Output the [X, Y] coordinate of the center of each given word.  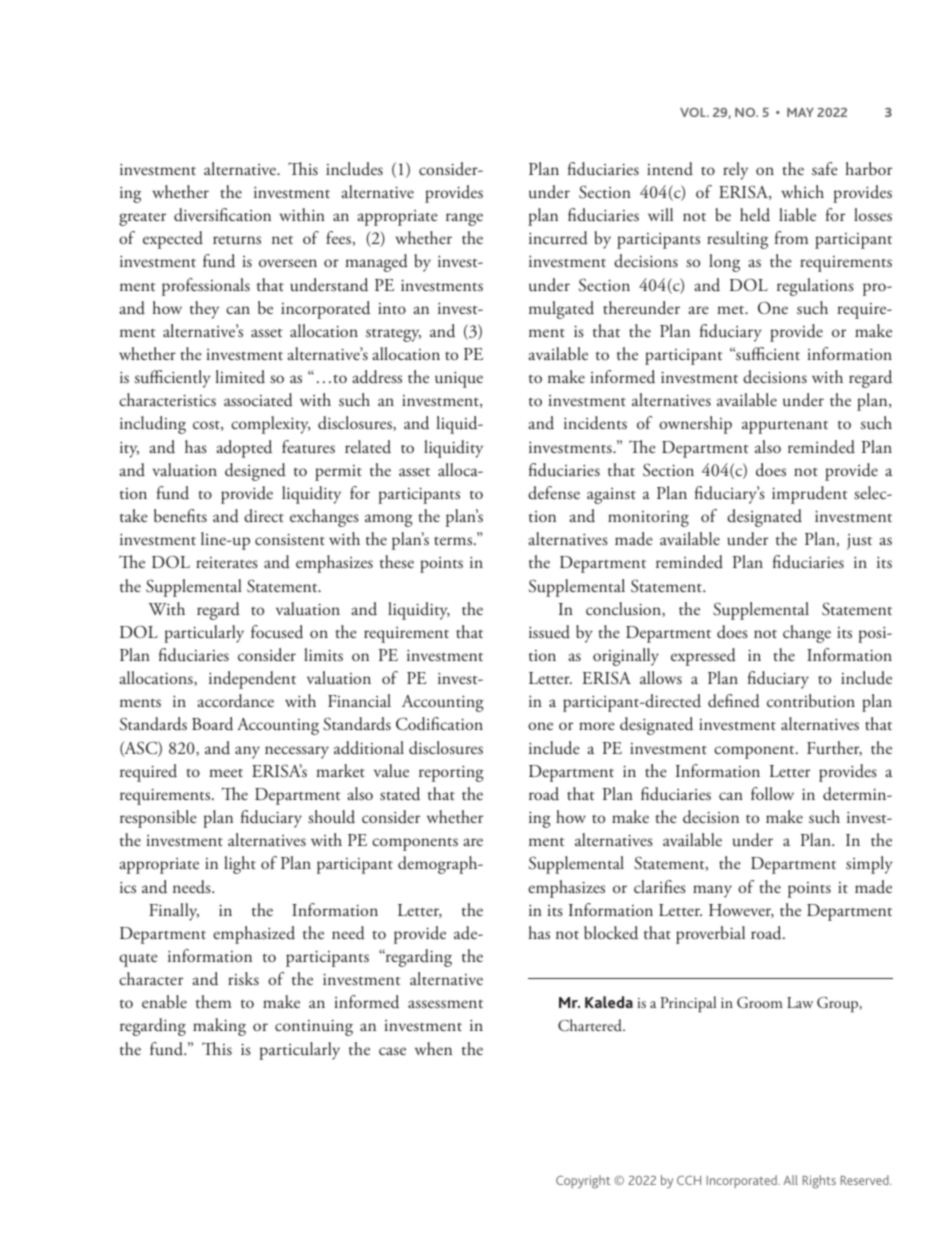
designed [255, 472]
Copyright [583, 1181]
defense [554, 493]
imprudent [810, 495]
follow [772, 793]
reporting [451, 773]
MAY [800, 112]
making [219, 1027]
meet [226, 773]
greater [142, 219]
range [464, 219]
